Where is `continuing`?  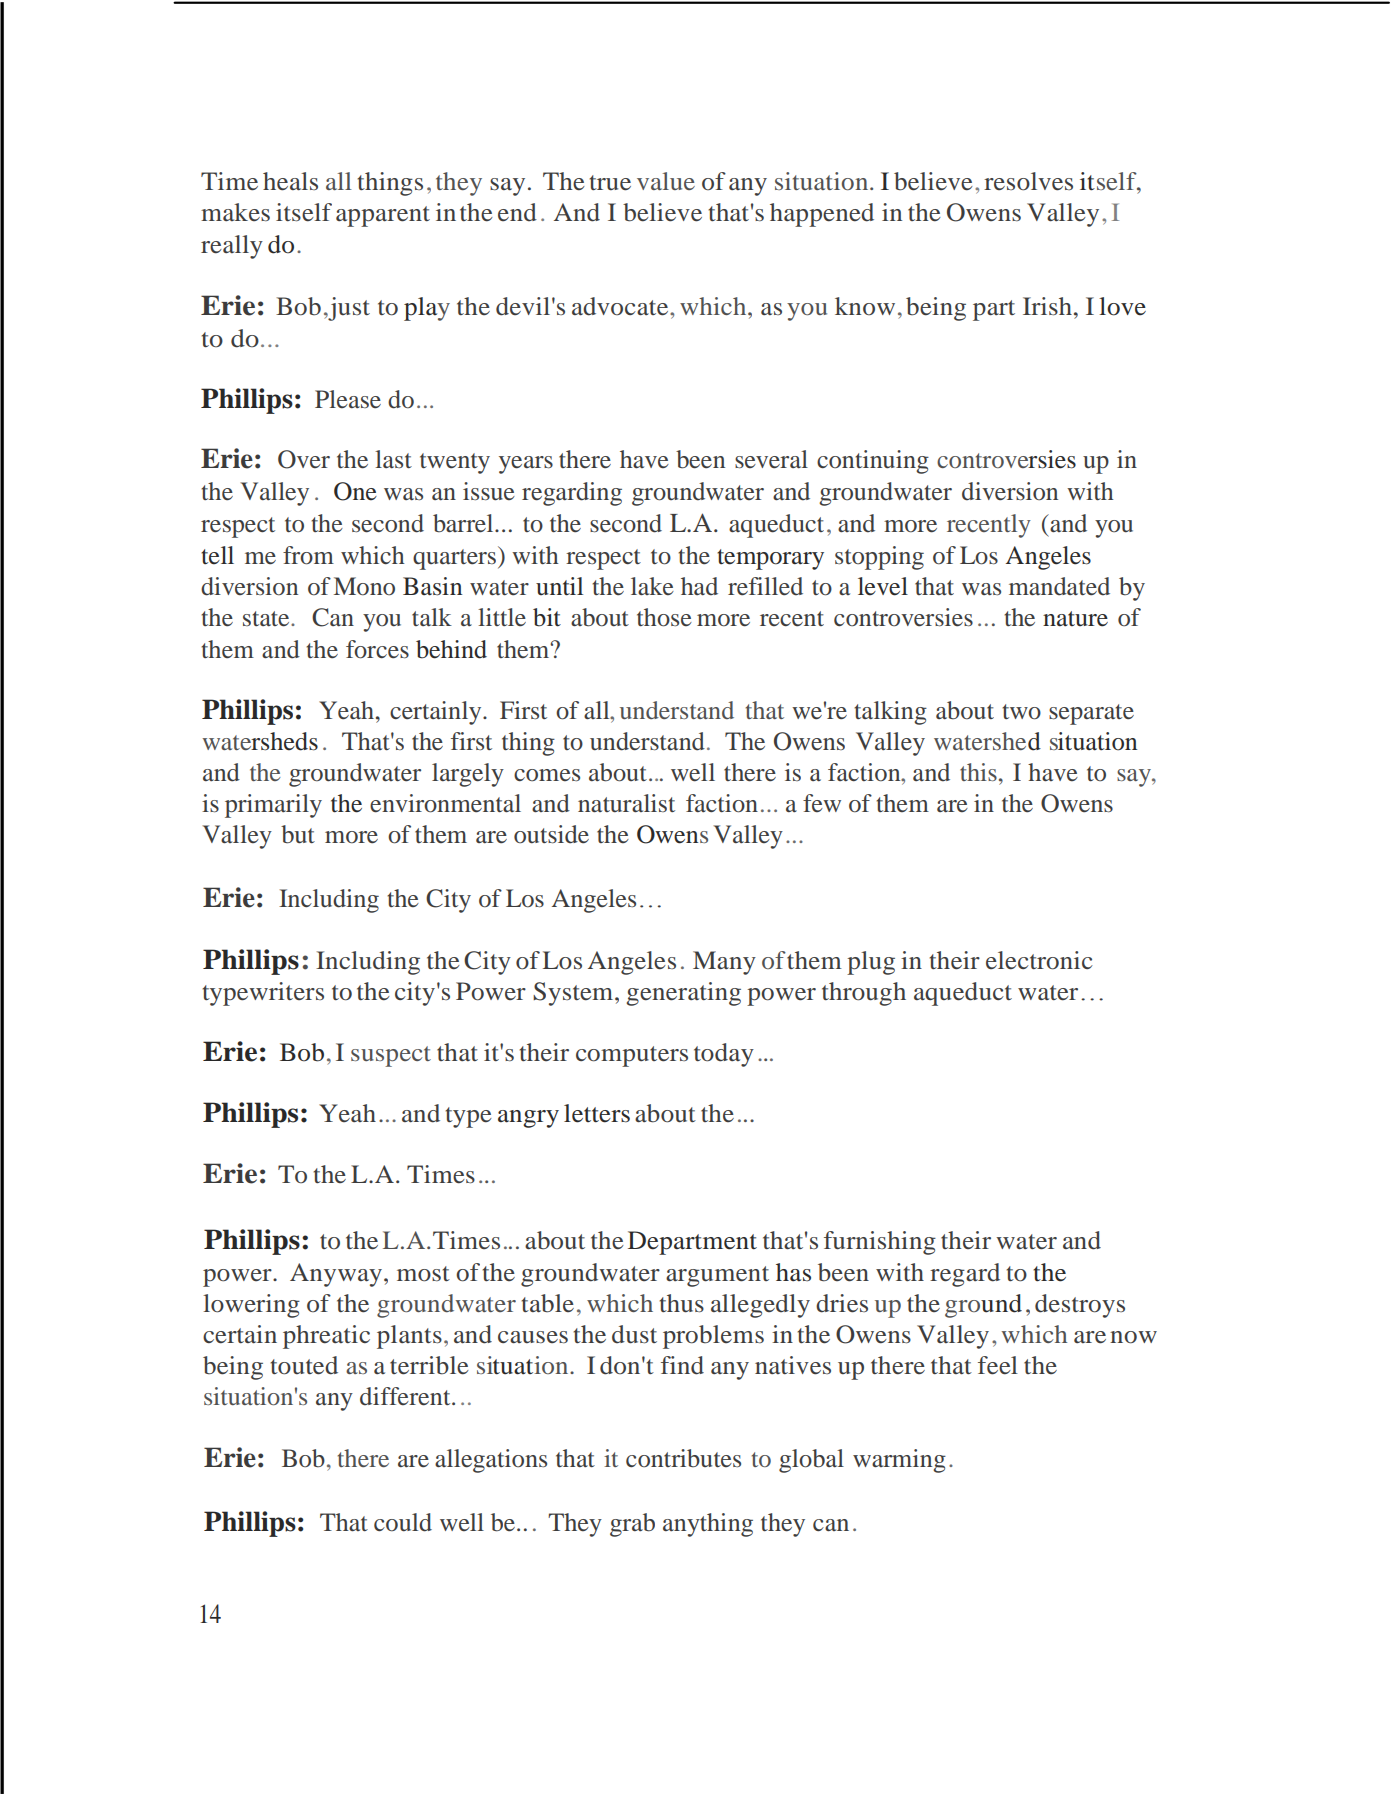
continuing is located at coordinates (873, 462).
